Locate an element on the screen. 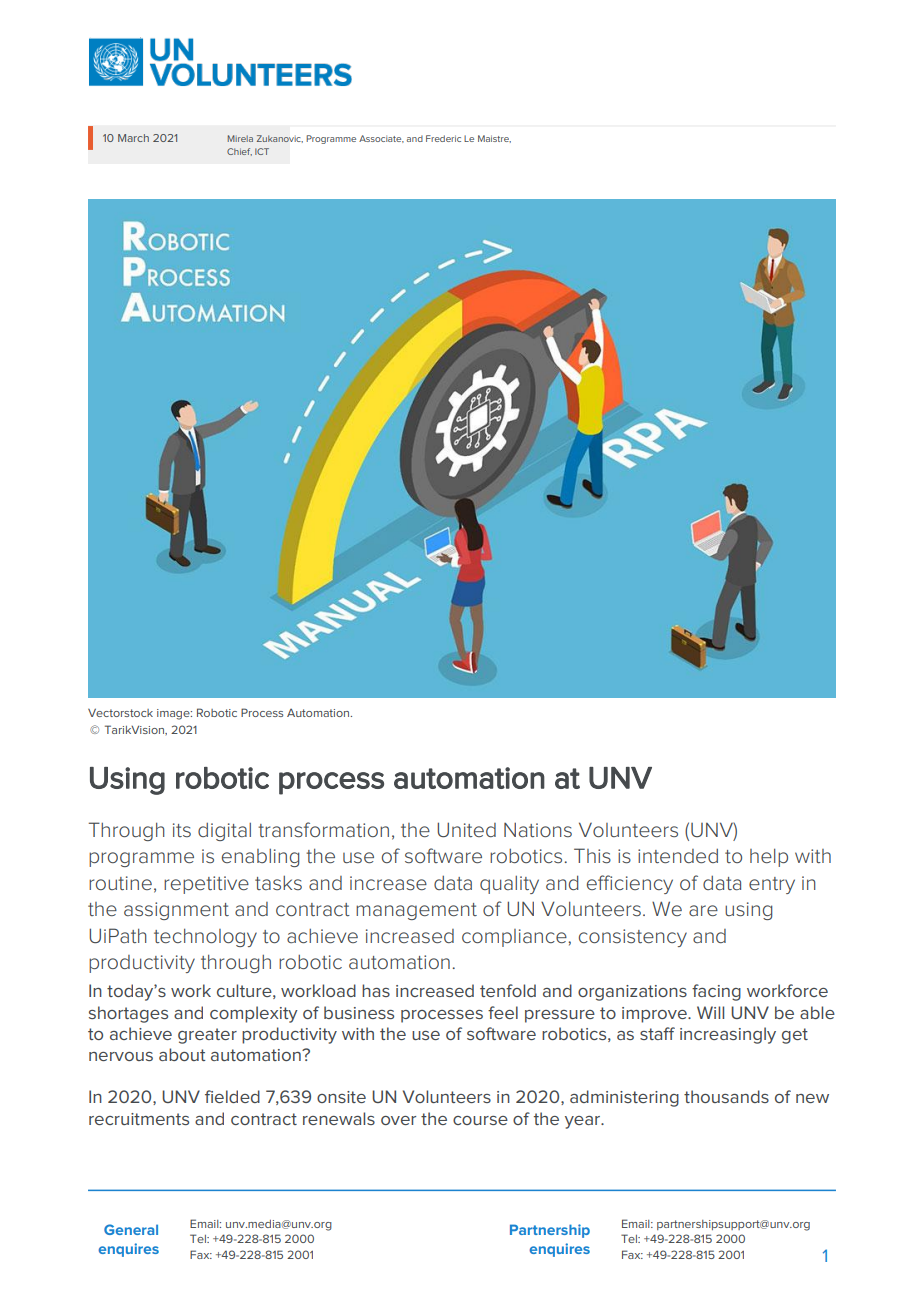 The image size is (924, 1308). Frederic is located at coordinates (443, 138).
